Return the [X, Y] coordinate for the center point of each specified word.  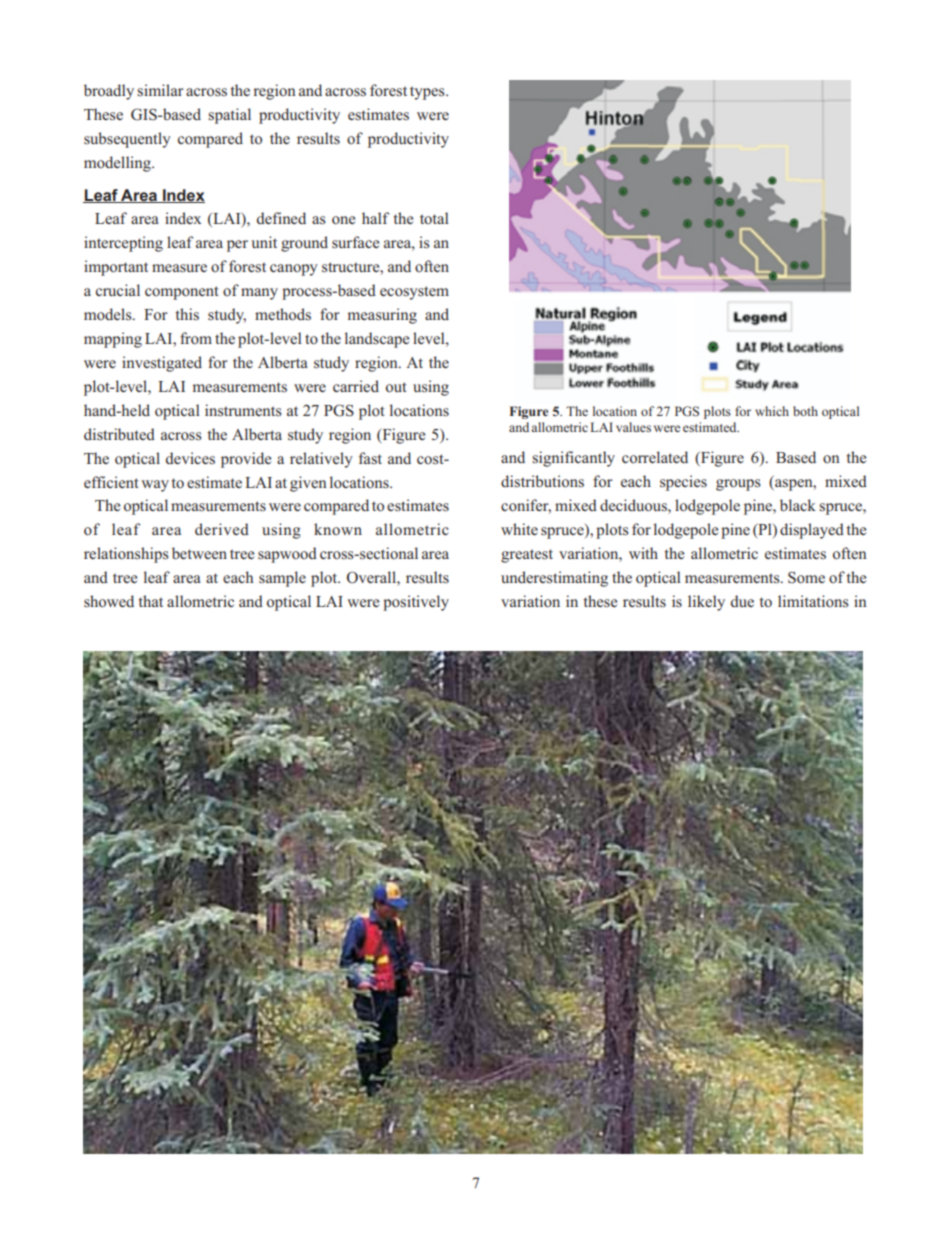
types [428, 93]
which [772, 411]
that [151, 601]
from [196, 338]
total [434, 218]
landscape [377, 340]
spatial [229, 116]
